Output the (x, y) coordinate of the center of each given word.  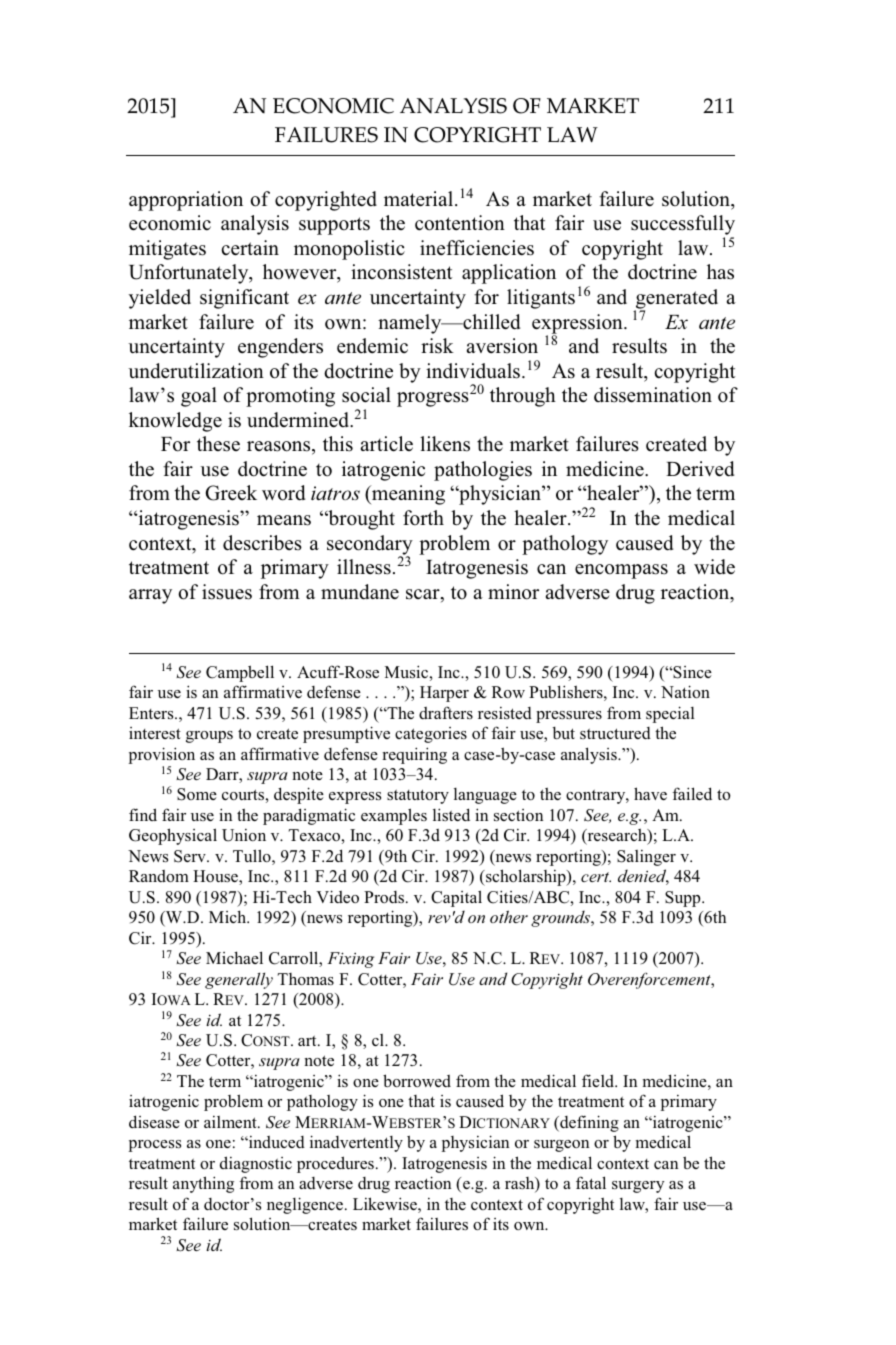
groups (209, 737)
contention (460, 223)
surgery (638, 1187)
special (670, 714)
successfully (683, 226)
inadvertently (356, 1143)
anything (203, 1184)
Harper (444, 694)
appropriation (186, 201)
